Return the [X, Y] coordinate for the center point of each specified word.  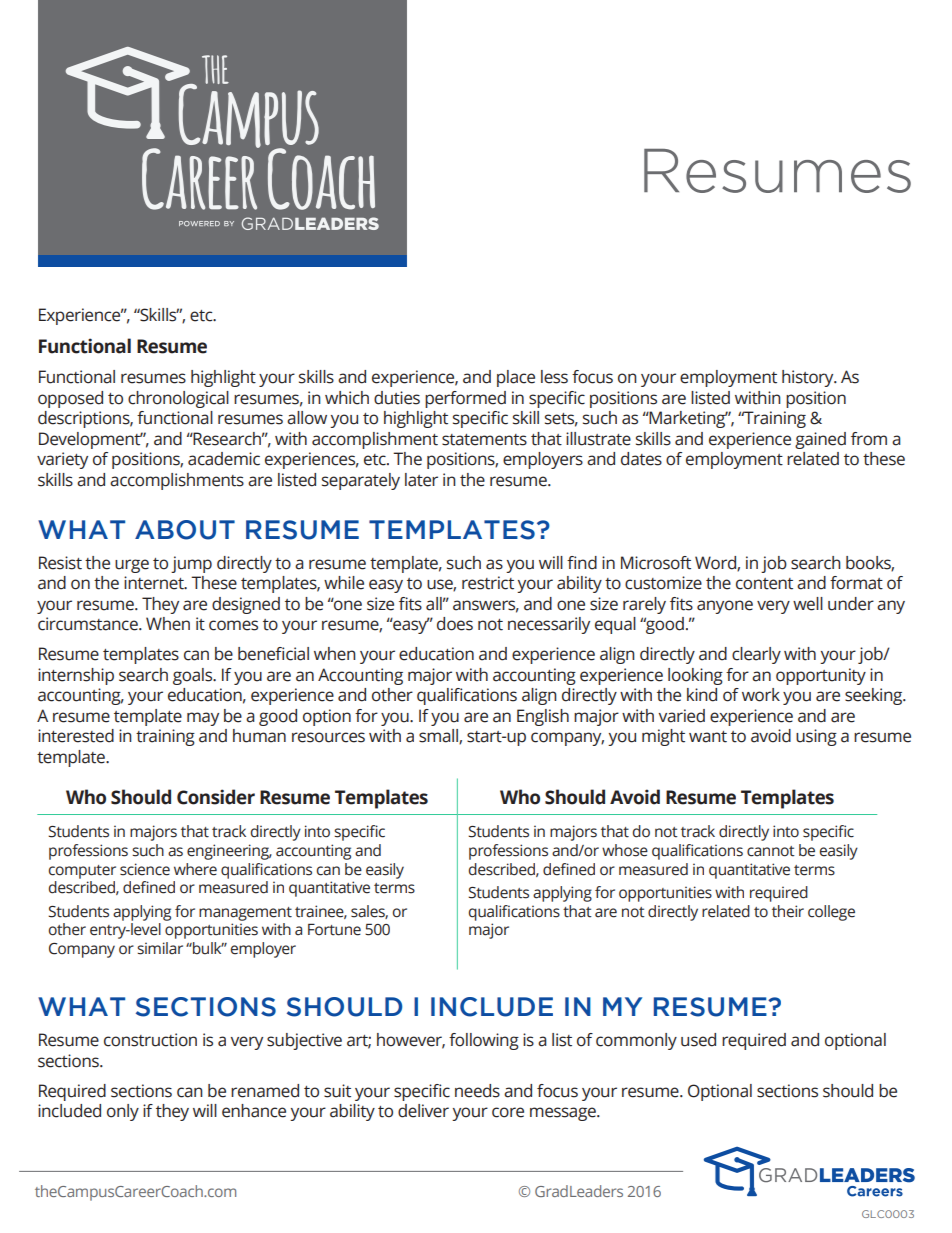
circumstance [89, 624]
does [455, 624]
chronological [178, 399]
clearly [756, 655]
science [145, 869]
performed [465, 399]
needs [477, 1091]
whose [625, 850]
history [809, 378]
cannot [771, 851]
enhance [254, 1111]
